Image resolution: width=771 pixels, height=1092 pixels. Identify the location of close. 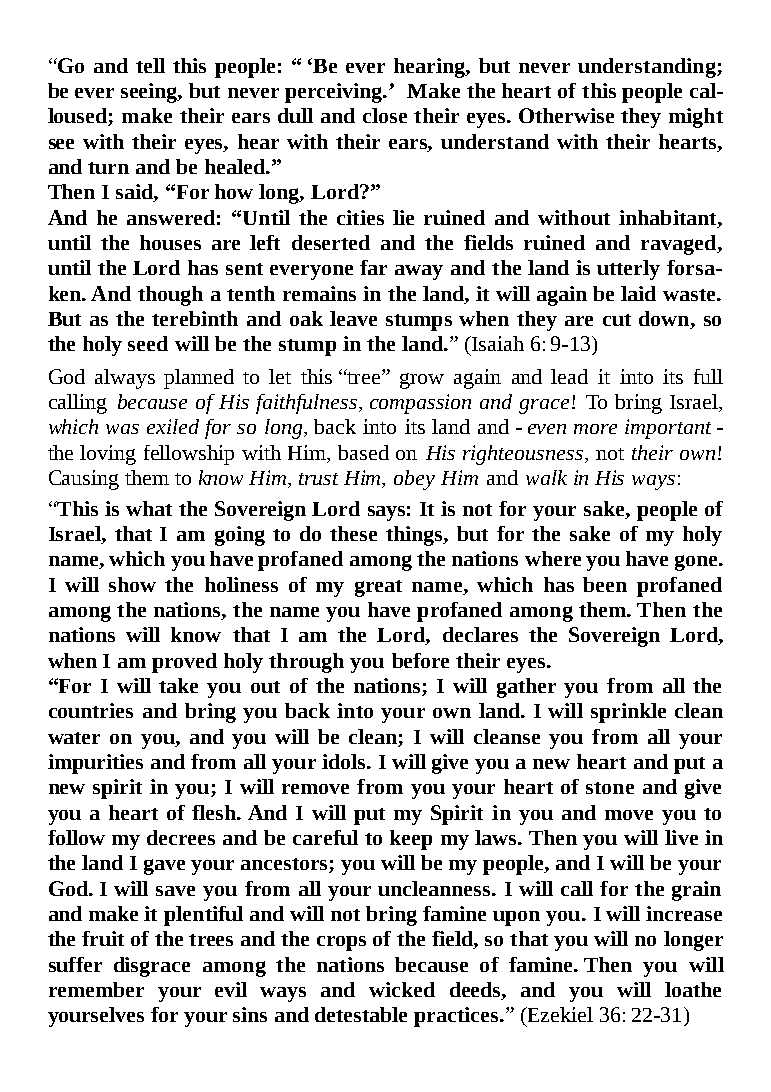
(385, 115).
